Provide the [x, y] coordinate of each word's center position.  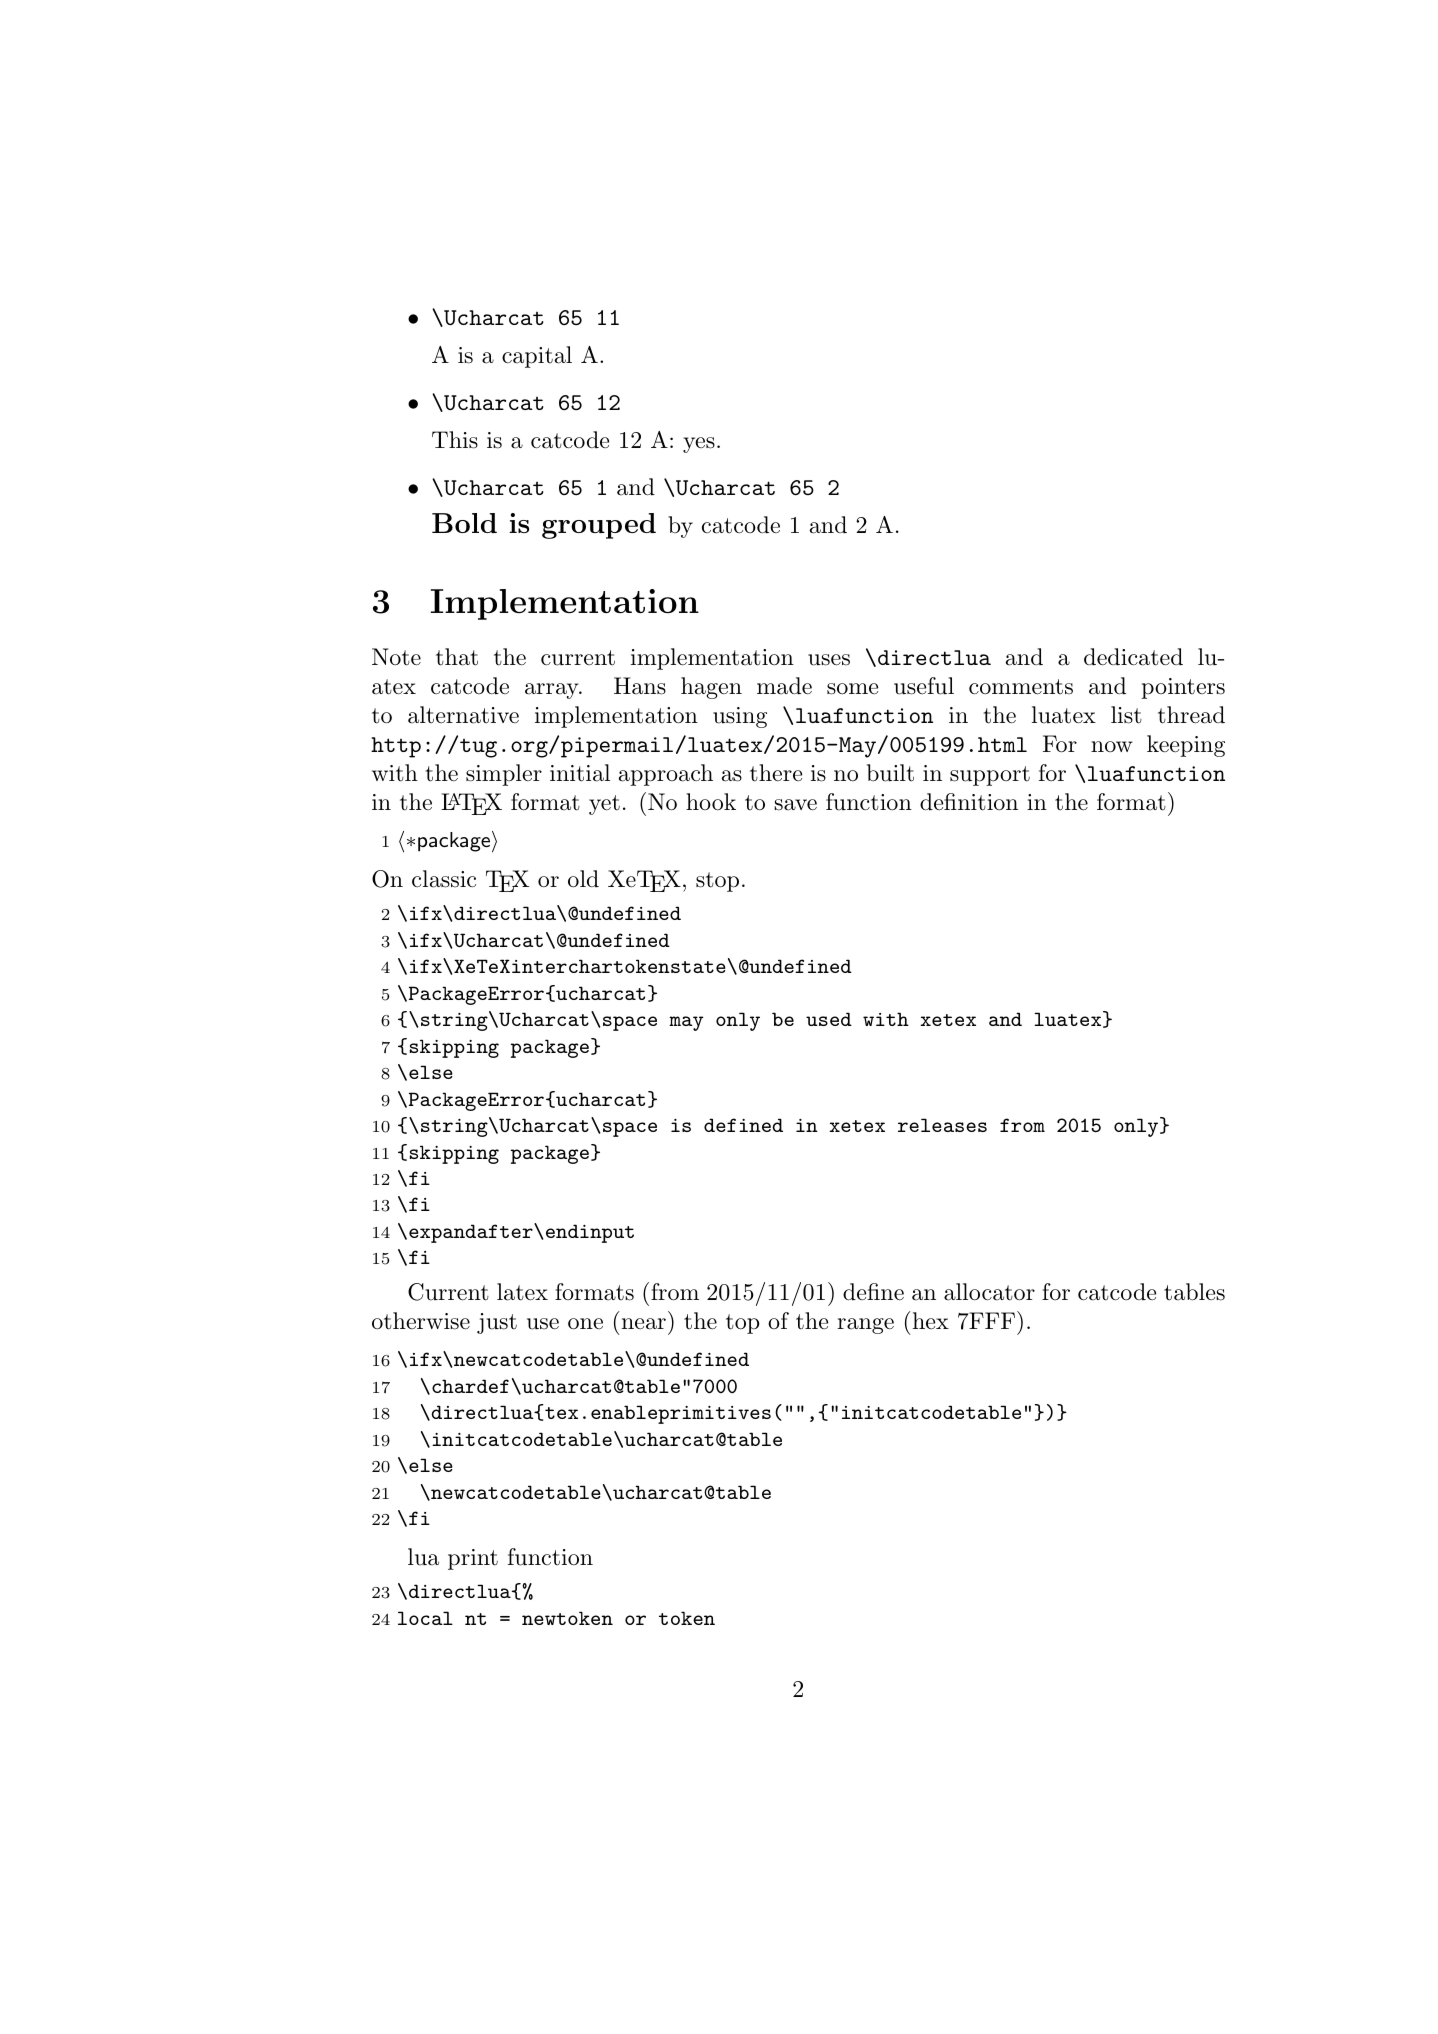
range [865, 1326]
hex [929, 1320]
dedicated [1133, 657]
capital [537, 357]
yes [699, 445]
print [473, 1559]
